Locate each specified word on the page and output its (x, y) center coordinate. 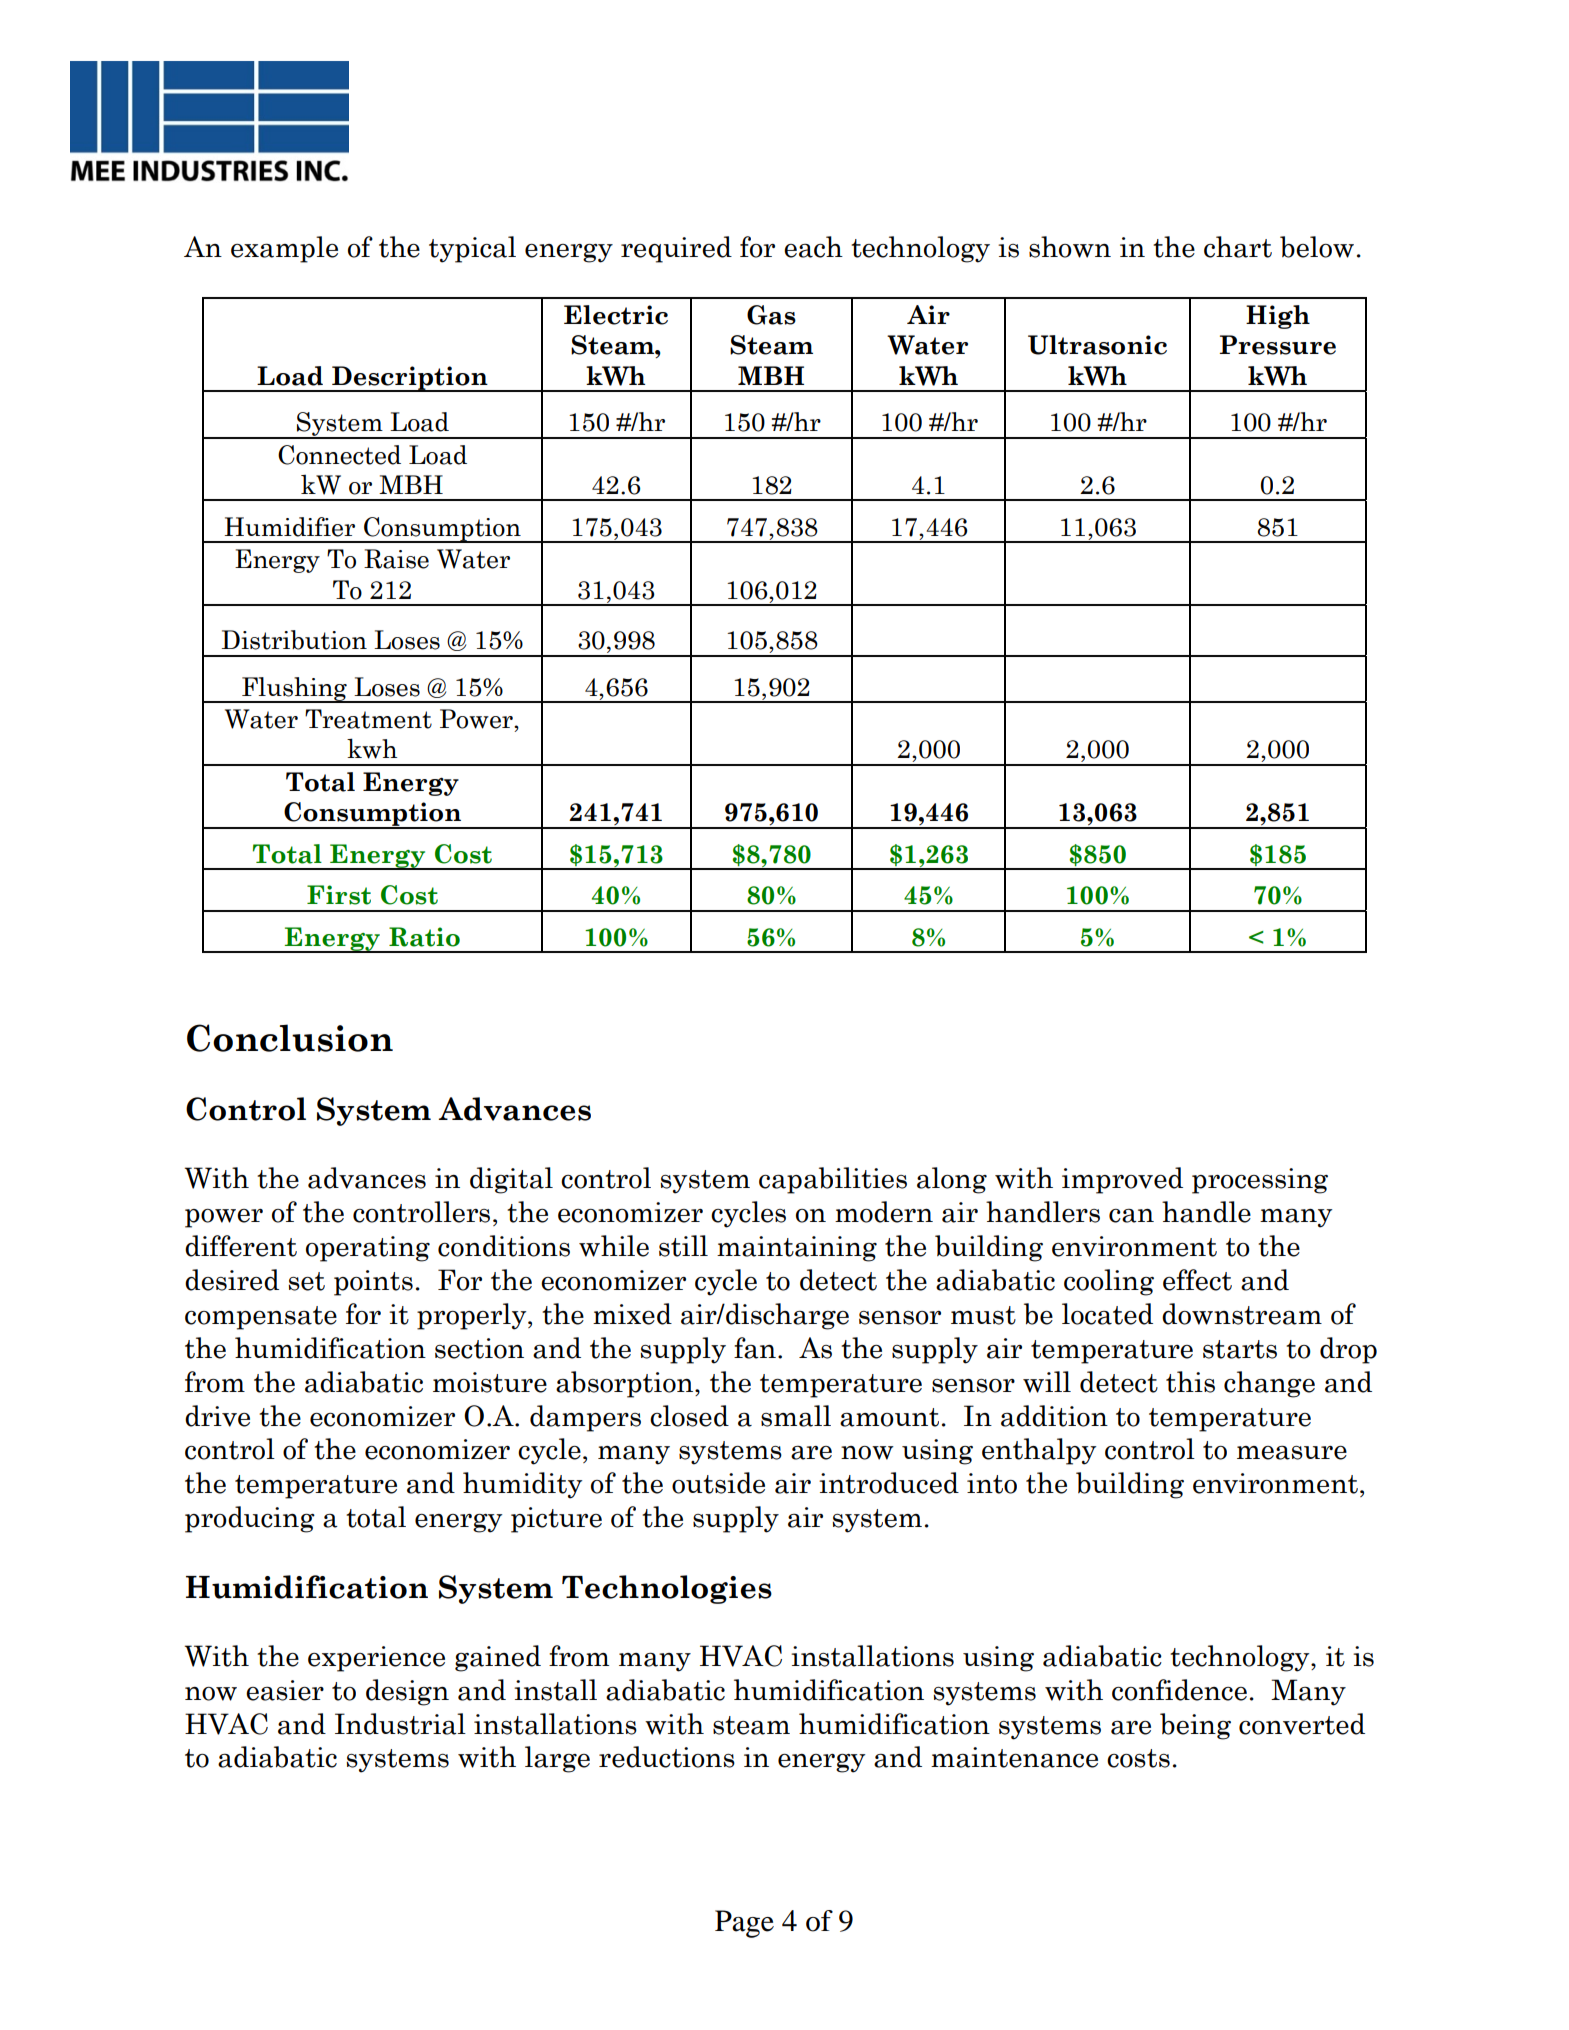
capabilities (833, 1180)
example (284, 249)
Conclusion (290, 1038)
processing (1260, 1181)
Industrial (400, 1724)
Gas (771, 315)
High (1278, 317)
